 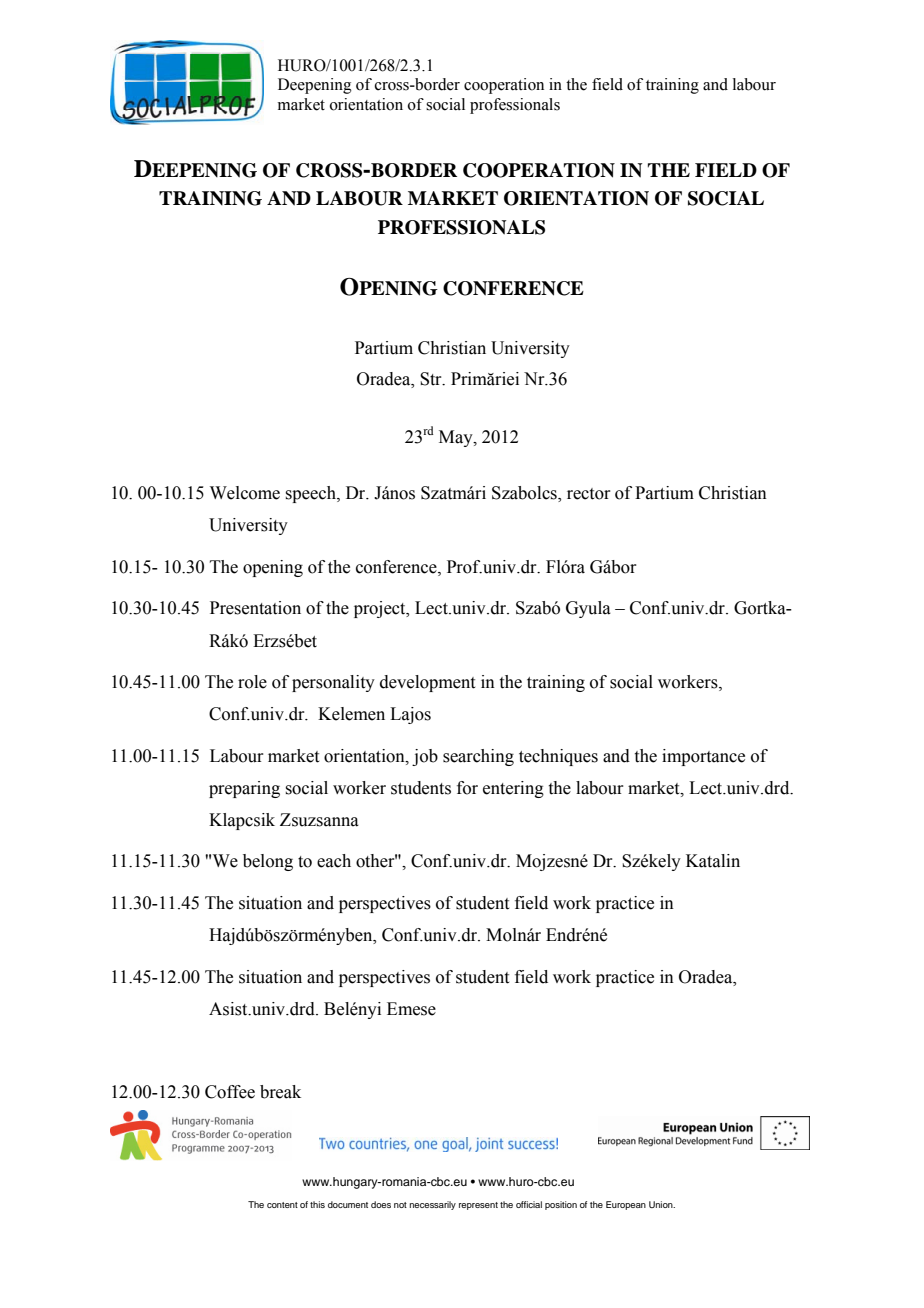 I want to click on for, so click(x=467, y=788).
